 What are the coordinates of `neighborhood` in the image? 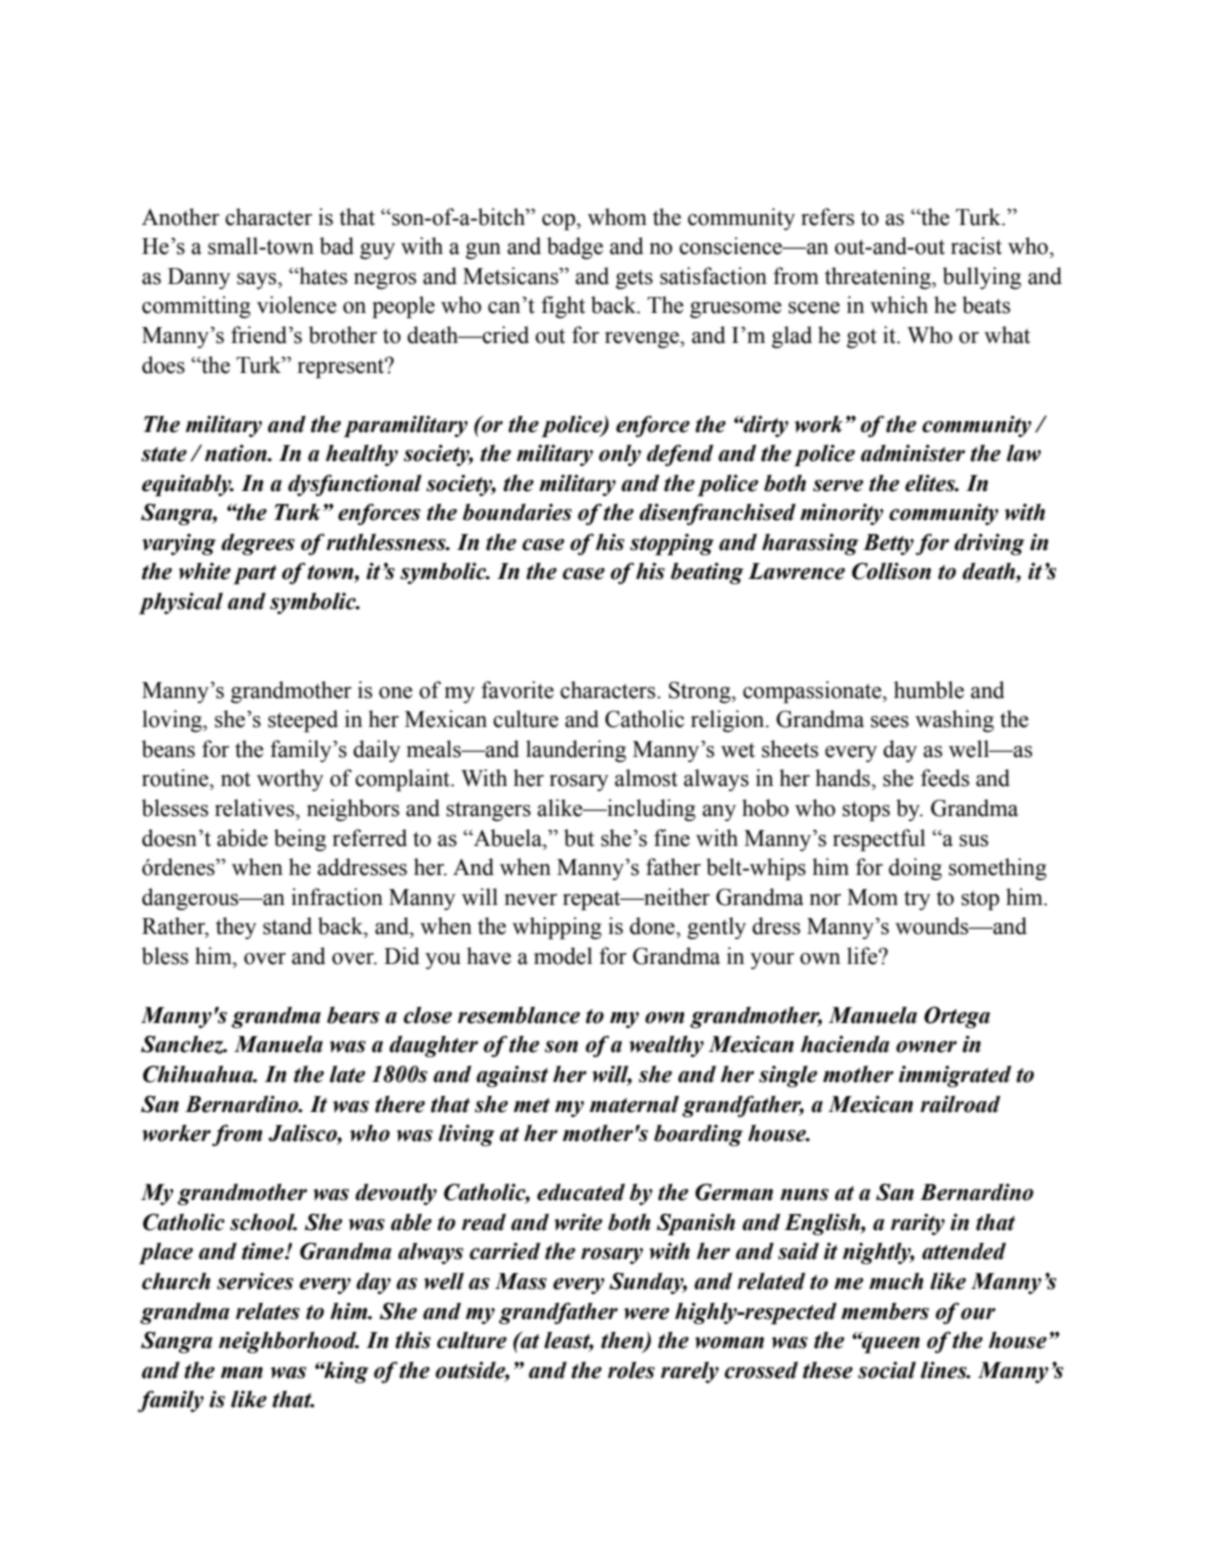 It's located at (289, 1342).
